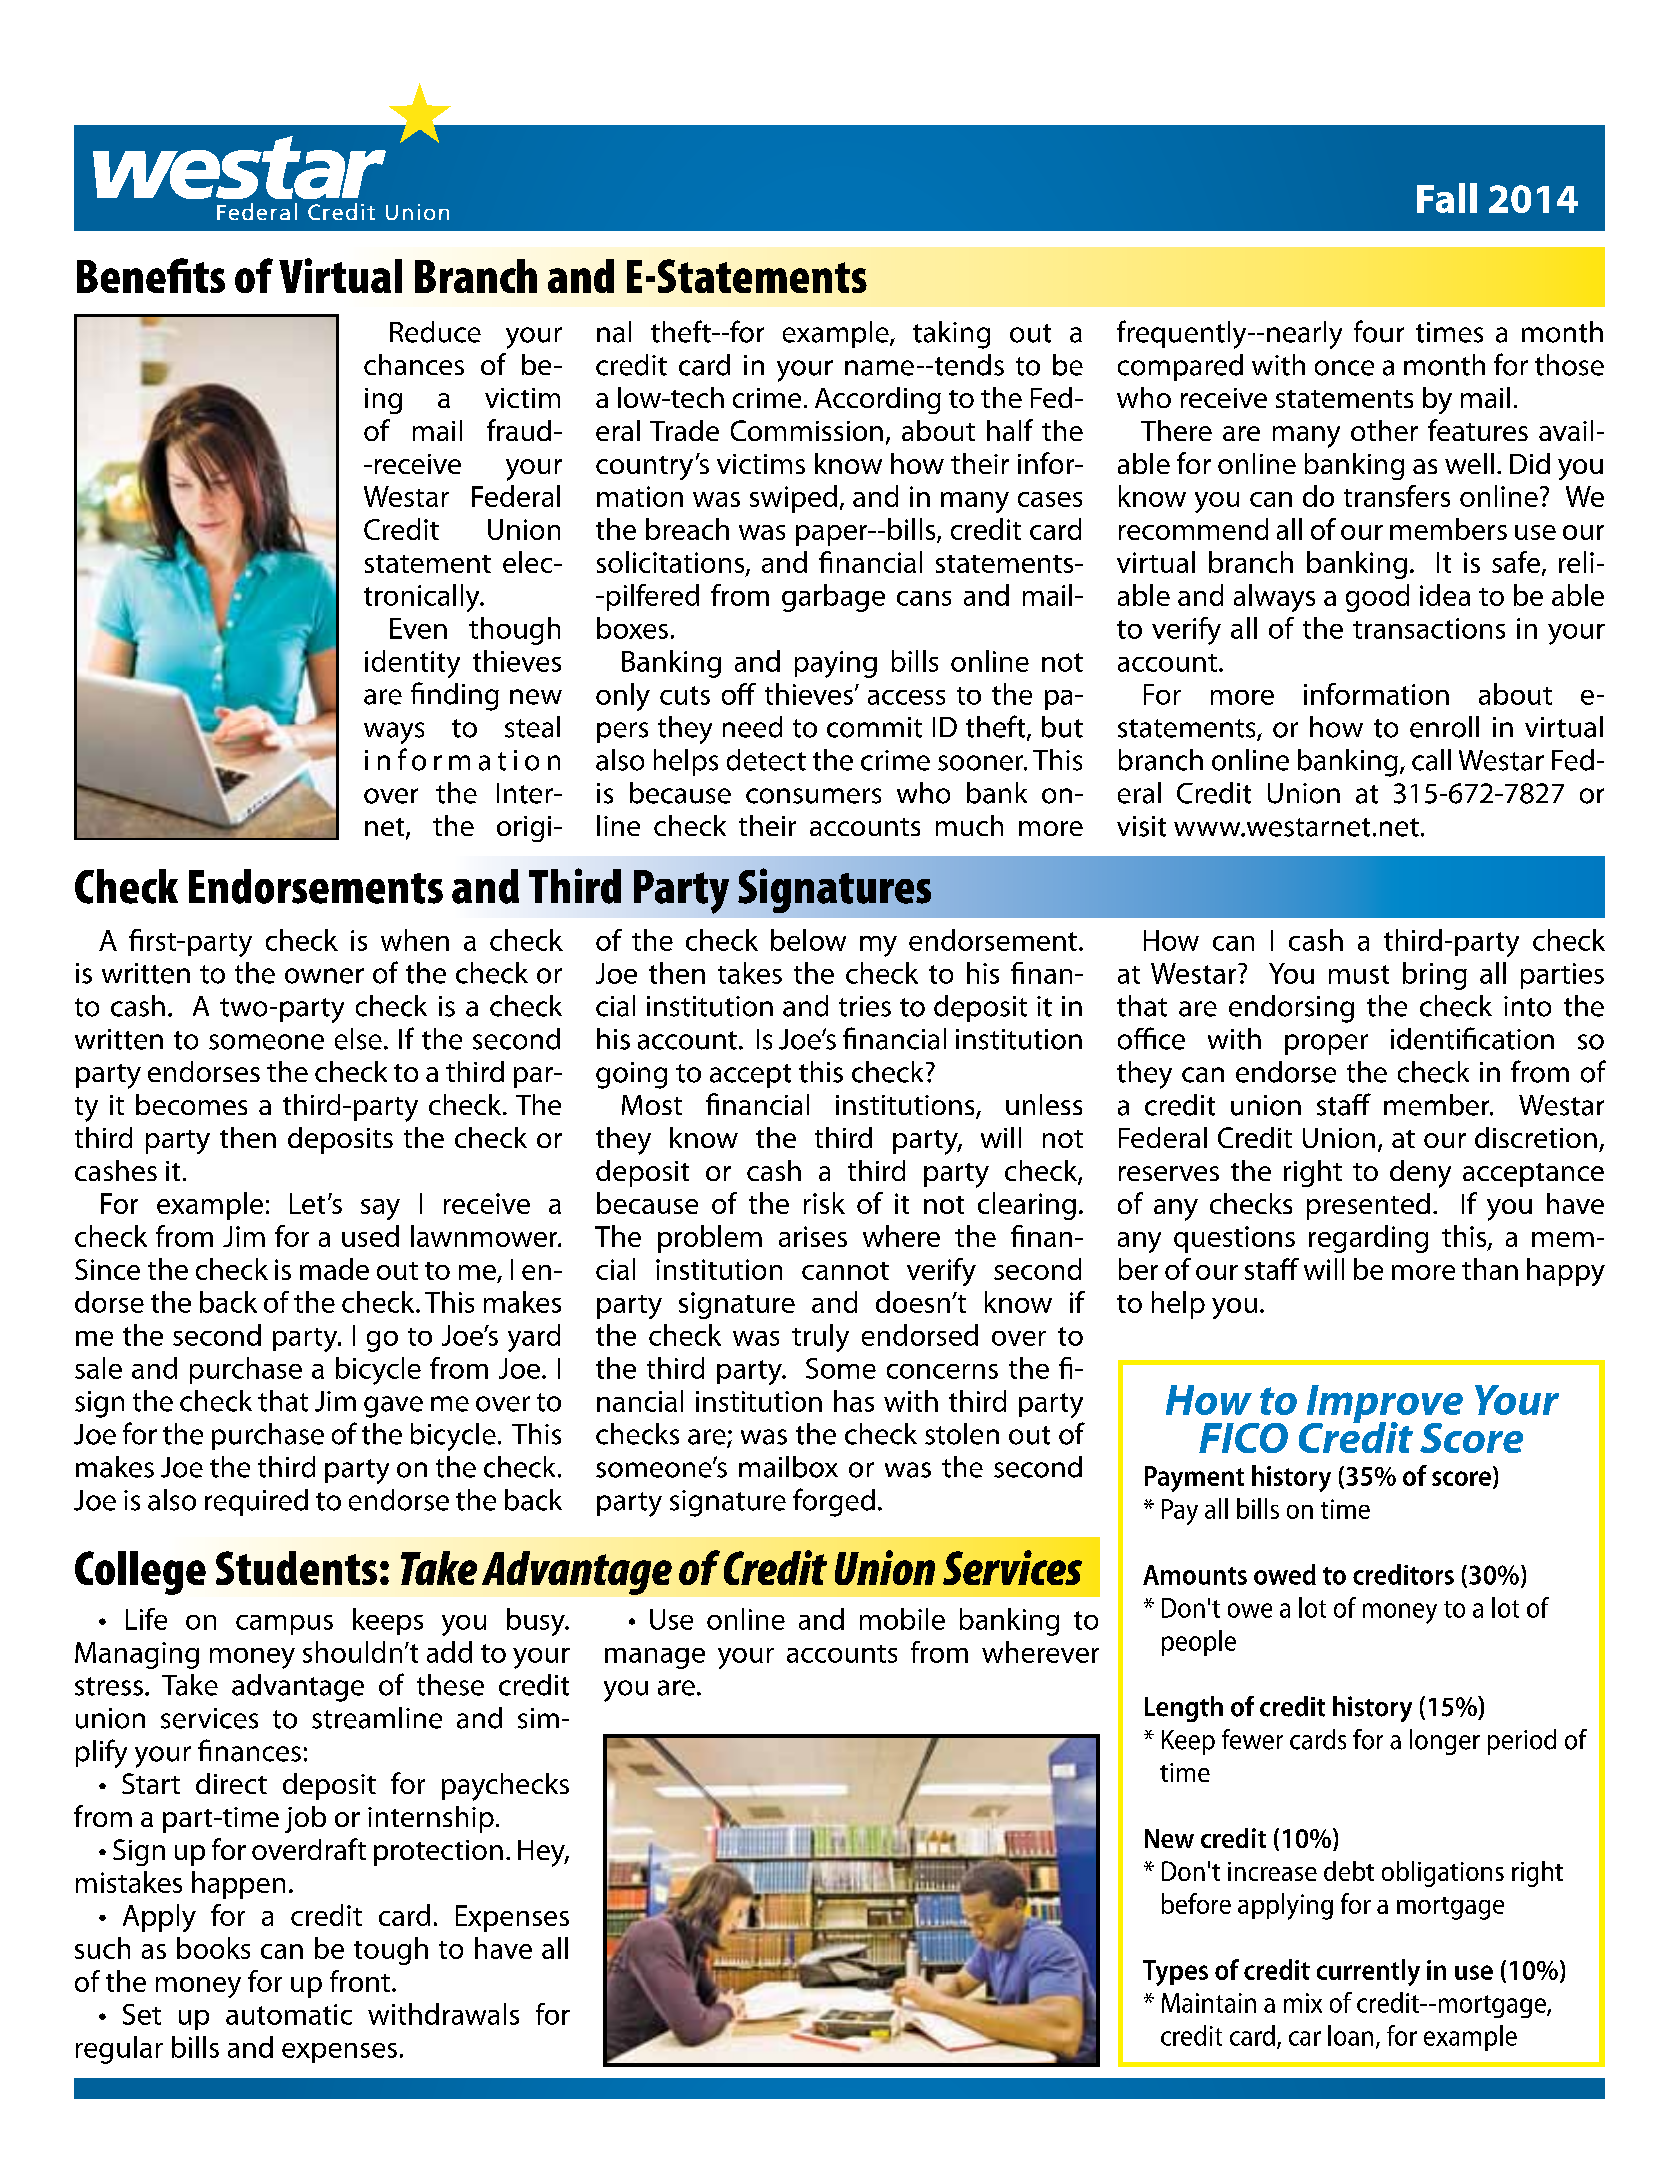 The image size is (1679, 2173). Describe the element at coordinates (151, 275) in the image. I see `Benefits` at that location.
